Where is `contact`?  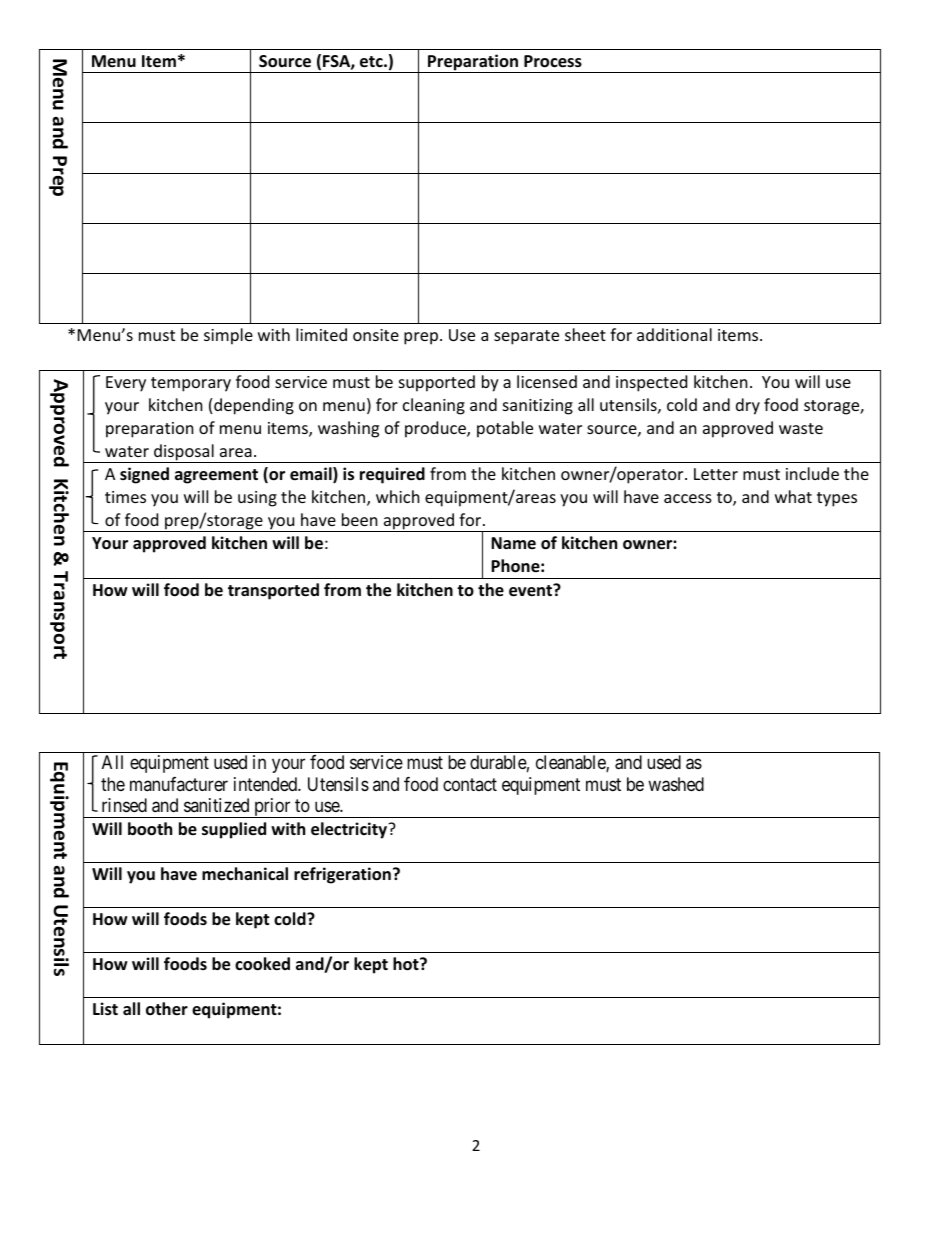
contact is located at coordinates (470, 784).
